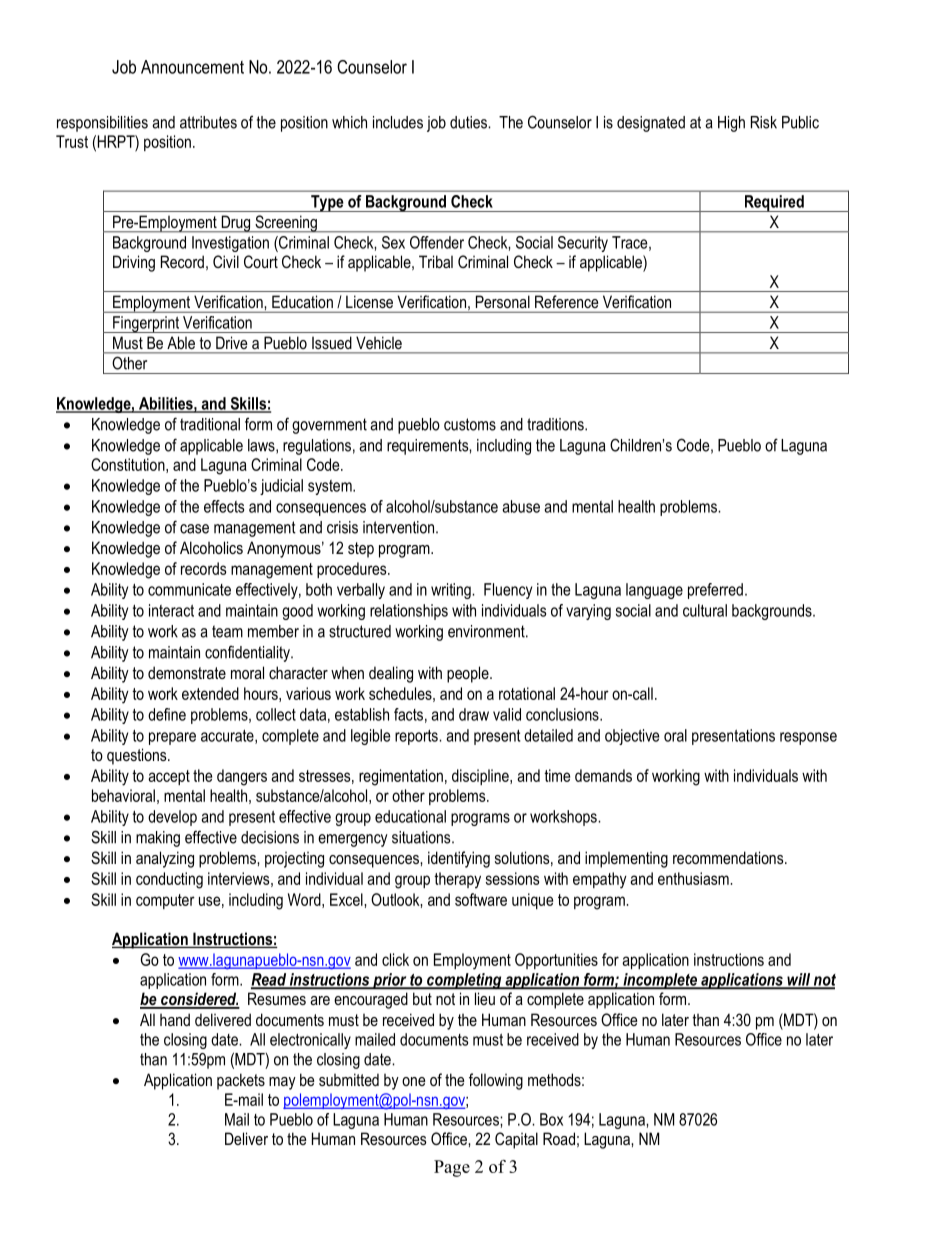 This screenshot has height=1233, width=952. Describe the element at coordinates (192, 67) in the screenshot. I see `Announcement` at that location.
